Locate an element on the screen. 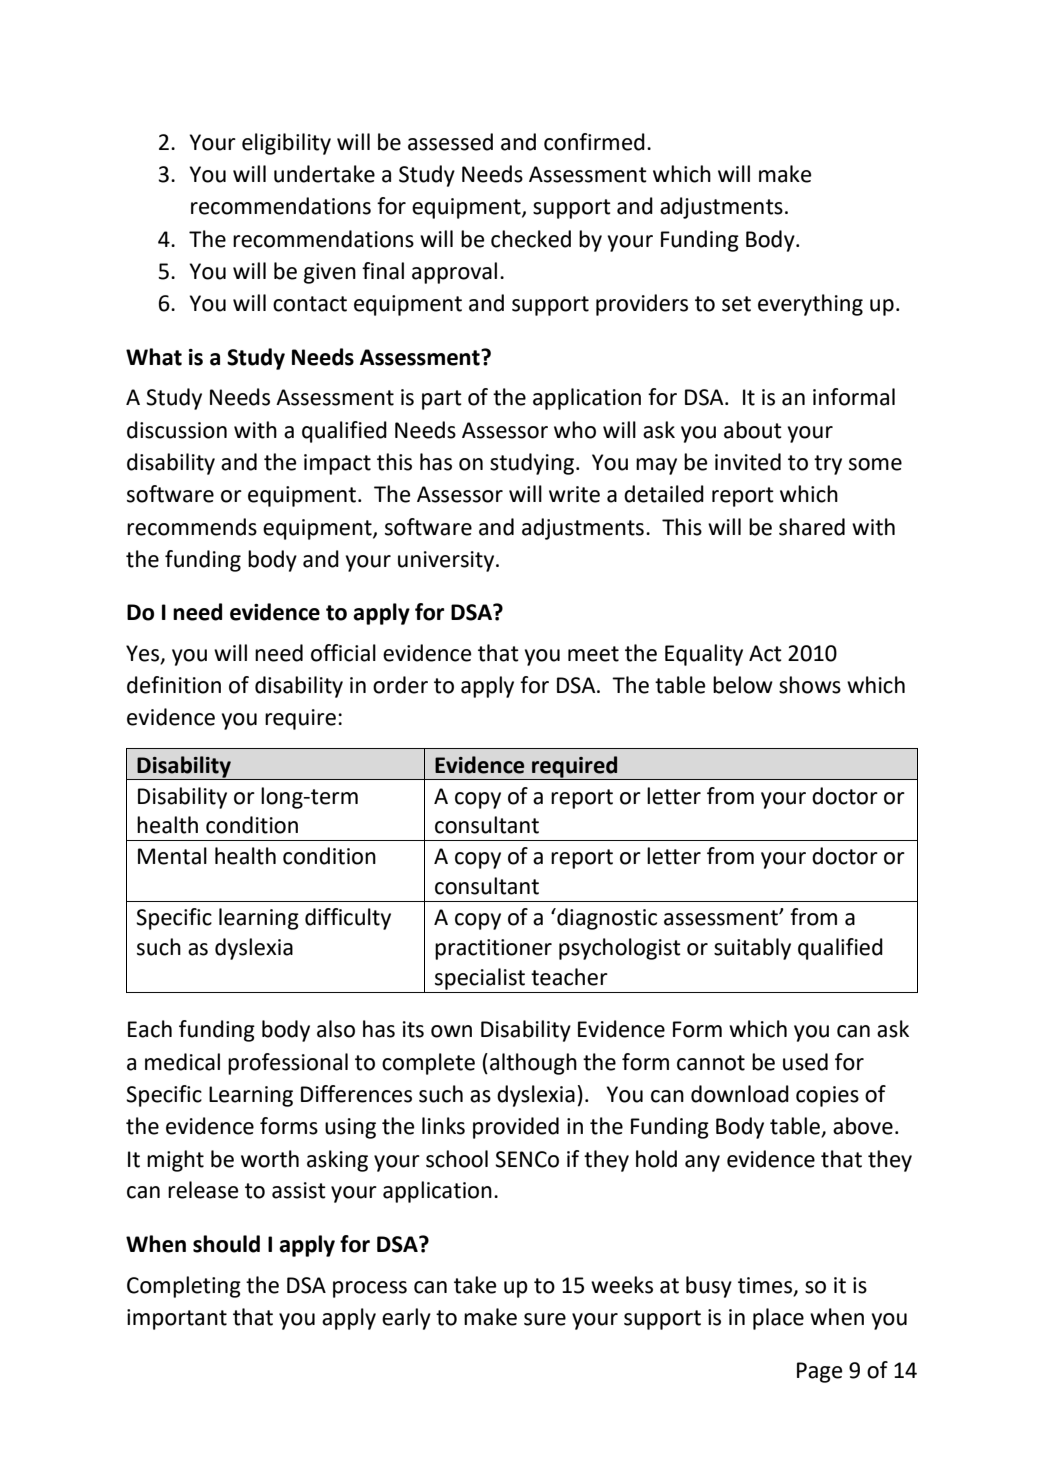 The height and width of the screenshot is (1476, 1044). practitioner is located at coordinates (493, 949).
